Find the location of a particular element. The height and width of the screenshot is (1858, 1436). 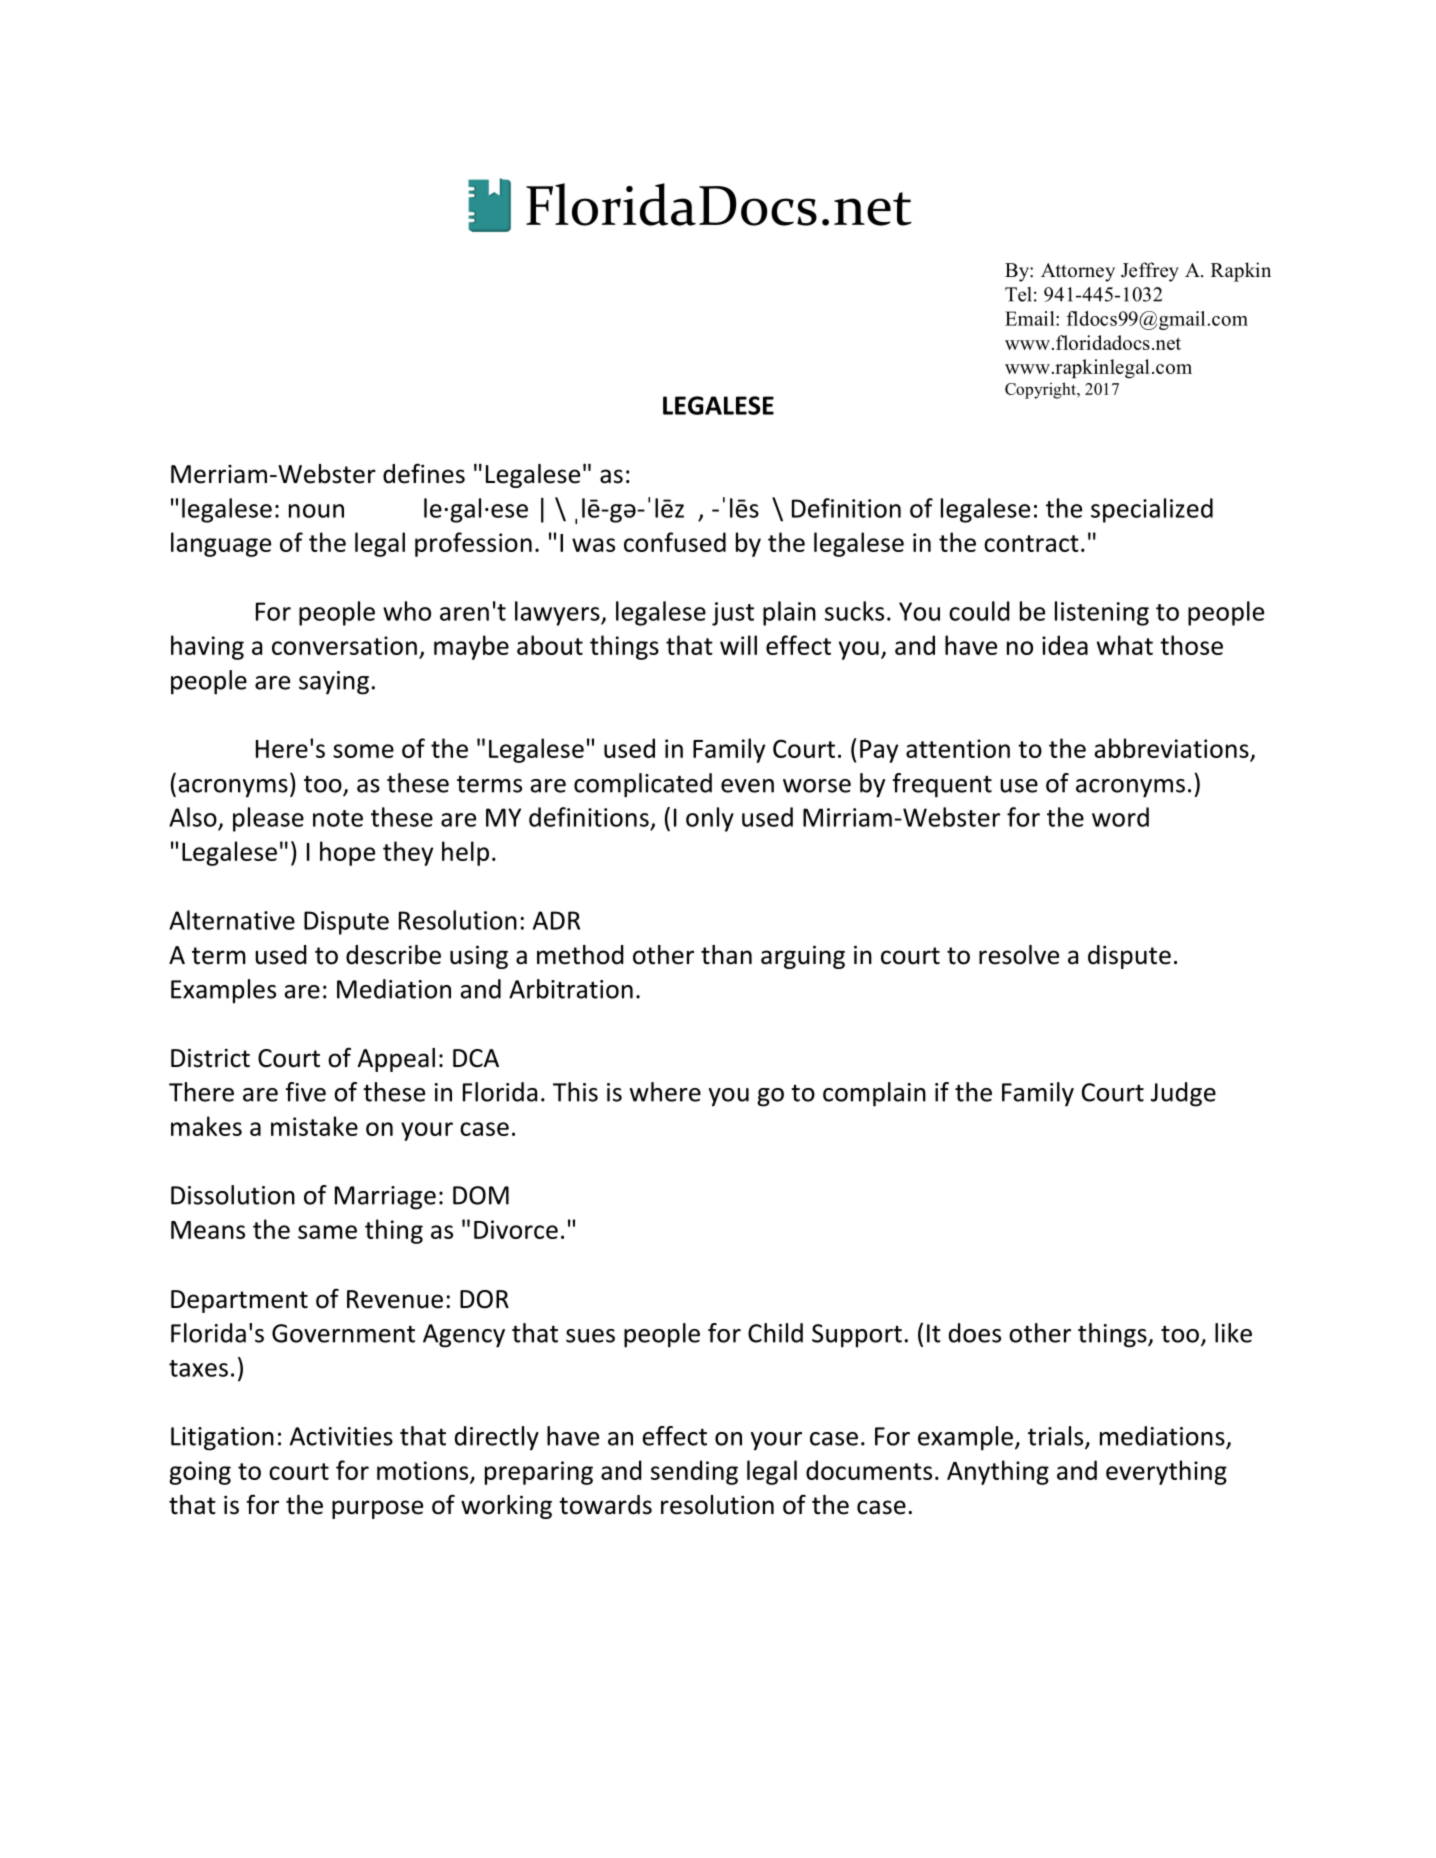

just is located at coordinates (733, 614).
